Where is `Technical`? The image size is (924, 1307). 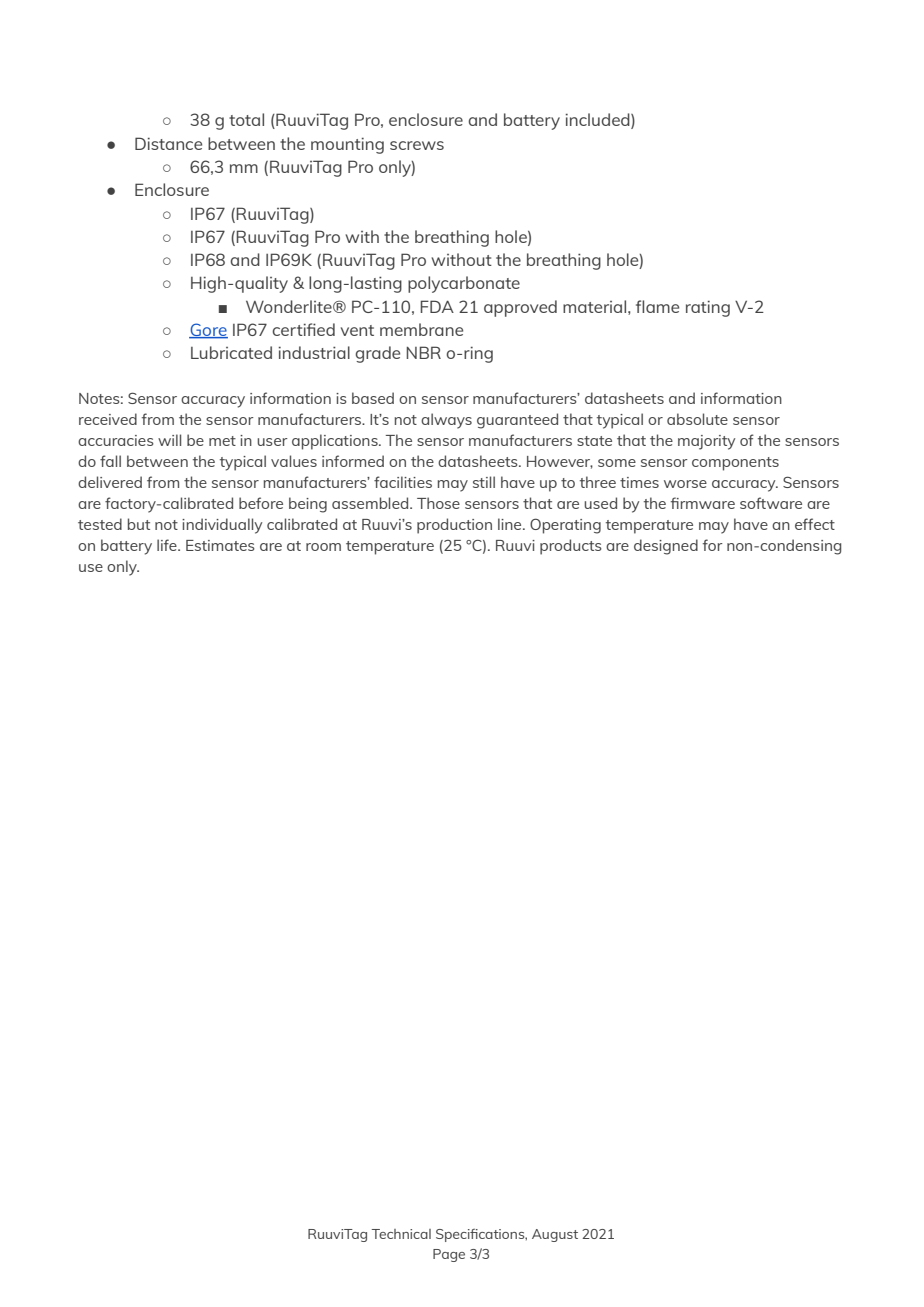 Technical is located at coordinates (401, 1234).
